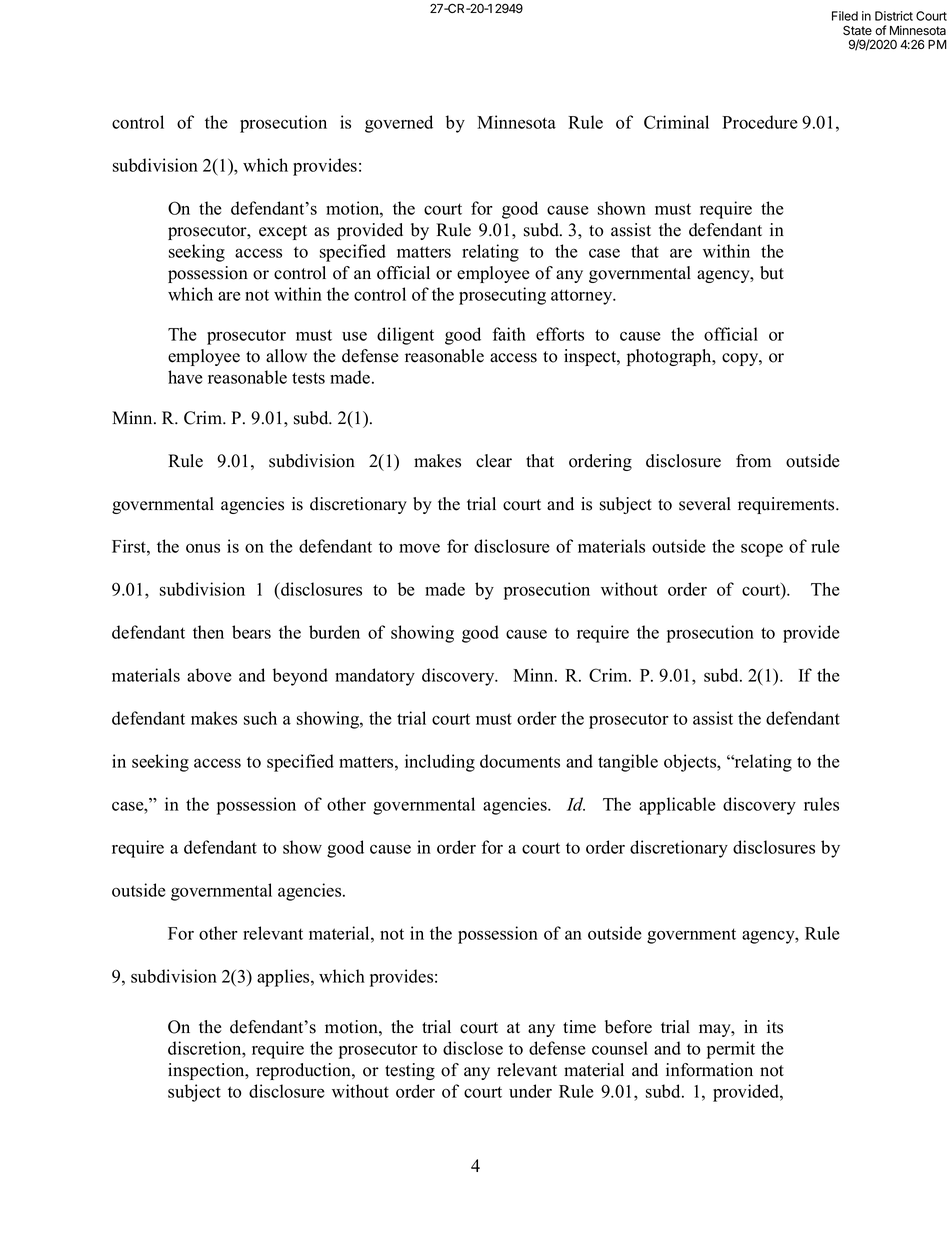 The width and height of the page is (952, 1233). Describe the element at coordinates (410, 1071) in the page. I see `testing` at that location.
